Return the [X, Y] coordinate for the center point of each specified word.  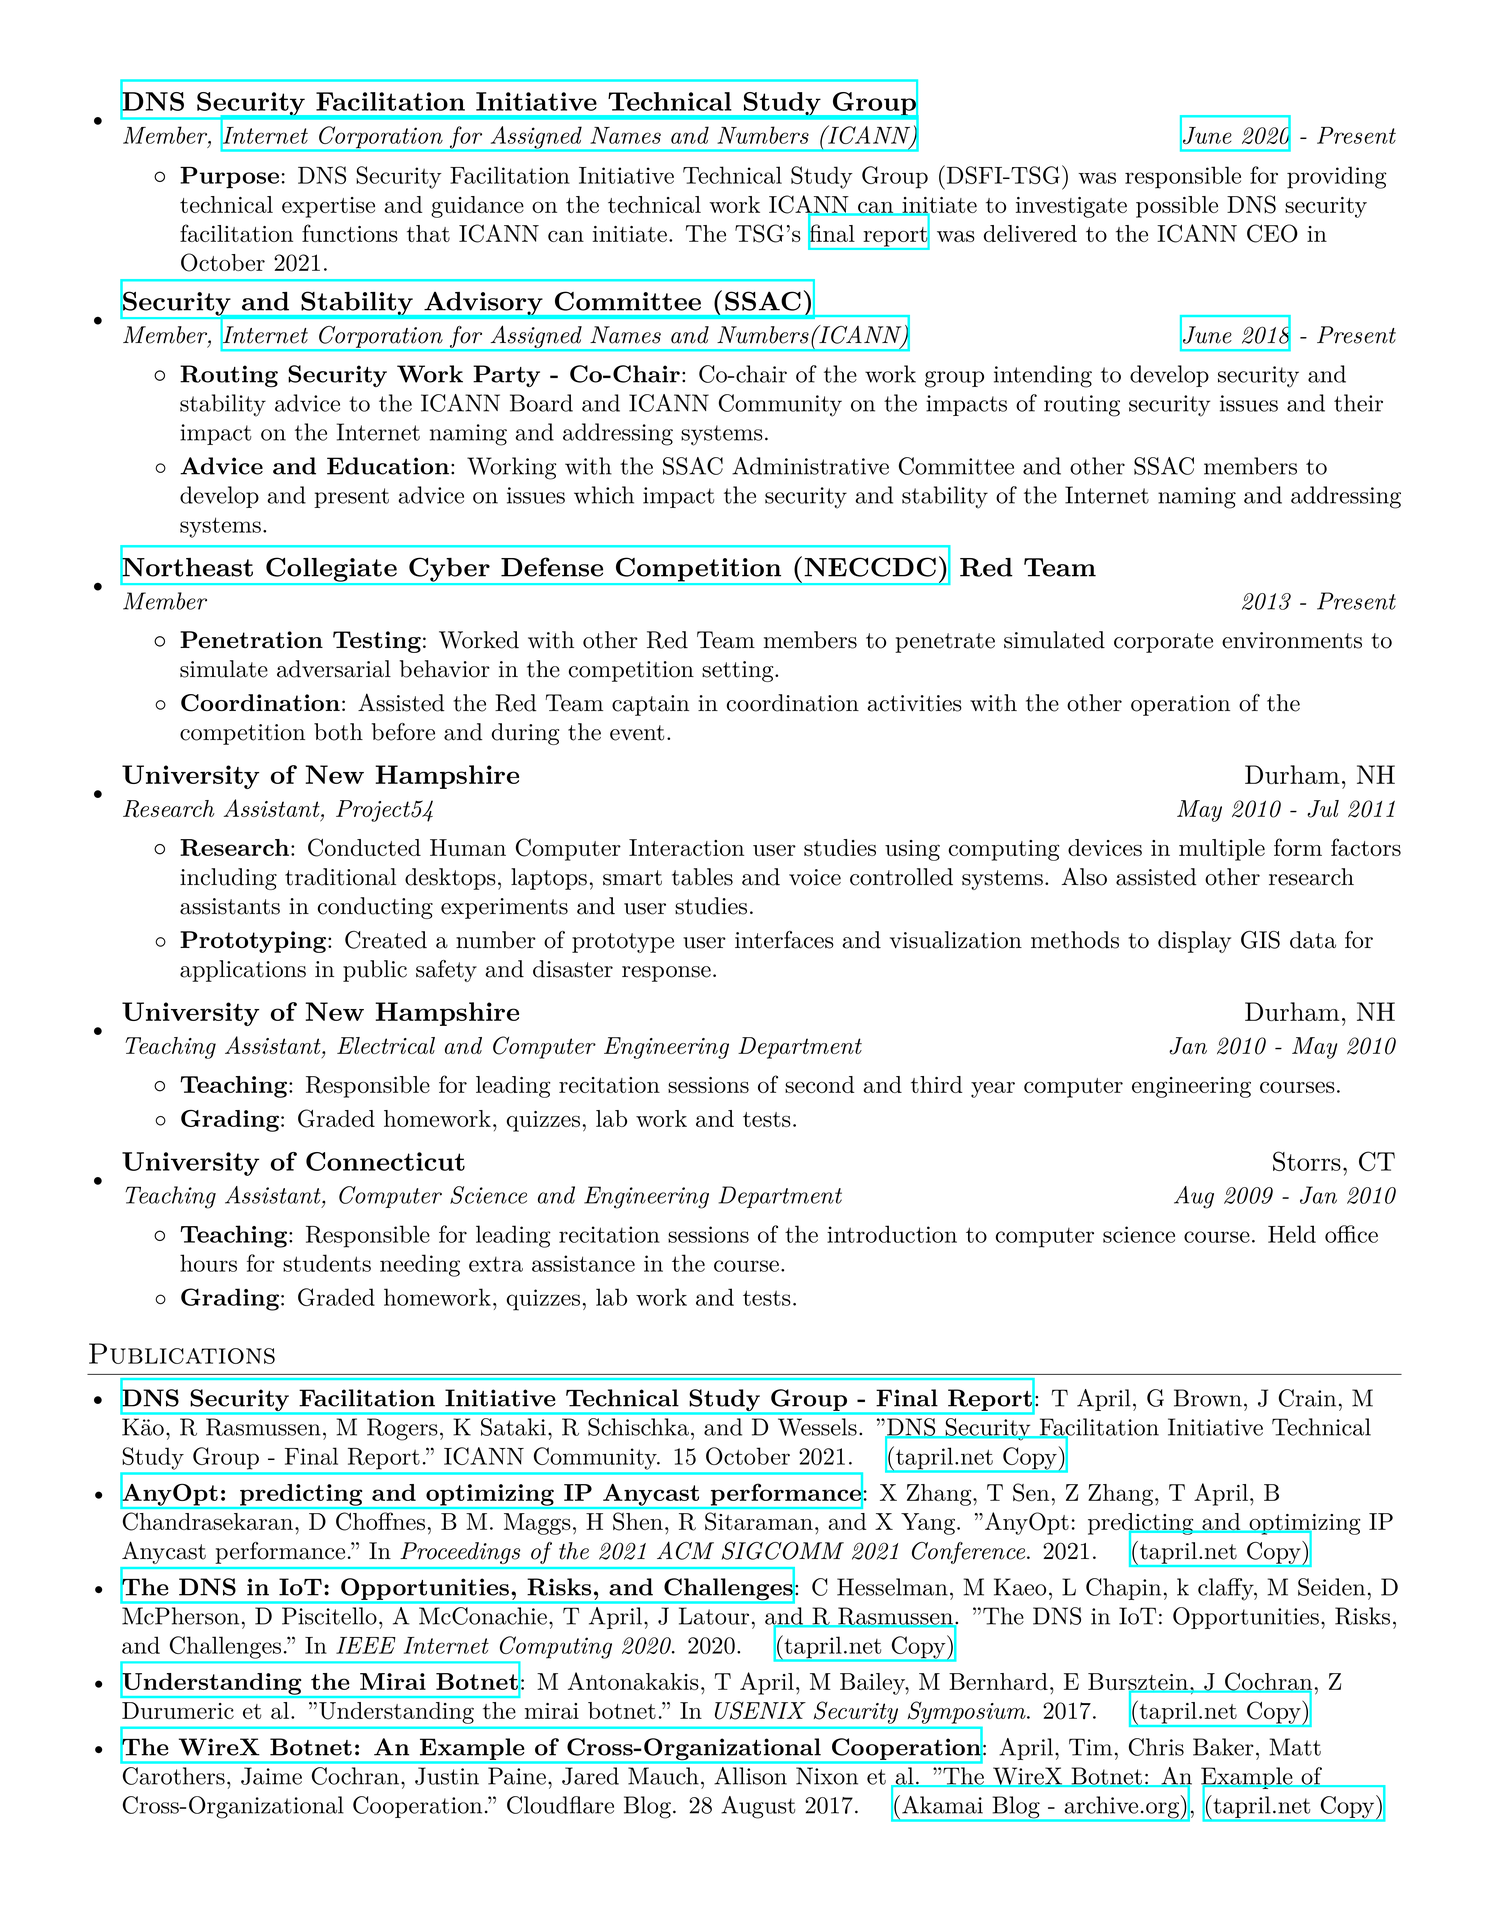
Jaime [271, 1776]
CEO [1272, 233]
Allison [751, 1776]
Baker [1223, 1747]
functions [350, 233]
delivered [1030, 233]
